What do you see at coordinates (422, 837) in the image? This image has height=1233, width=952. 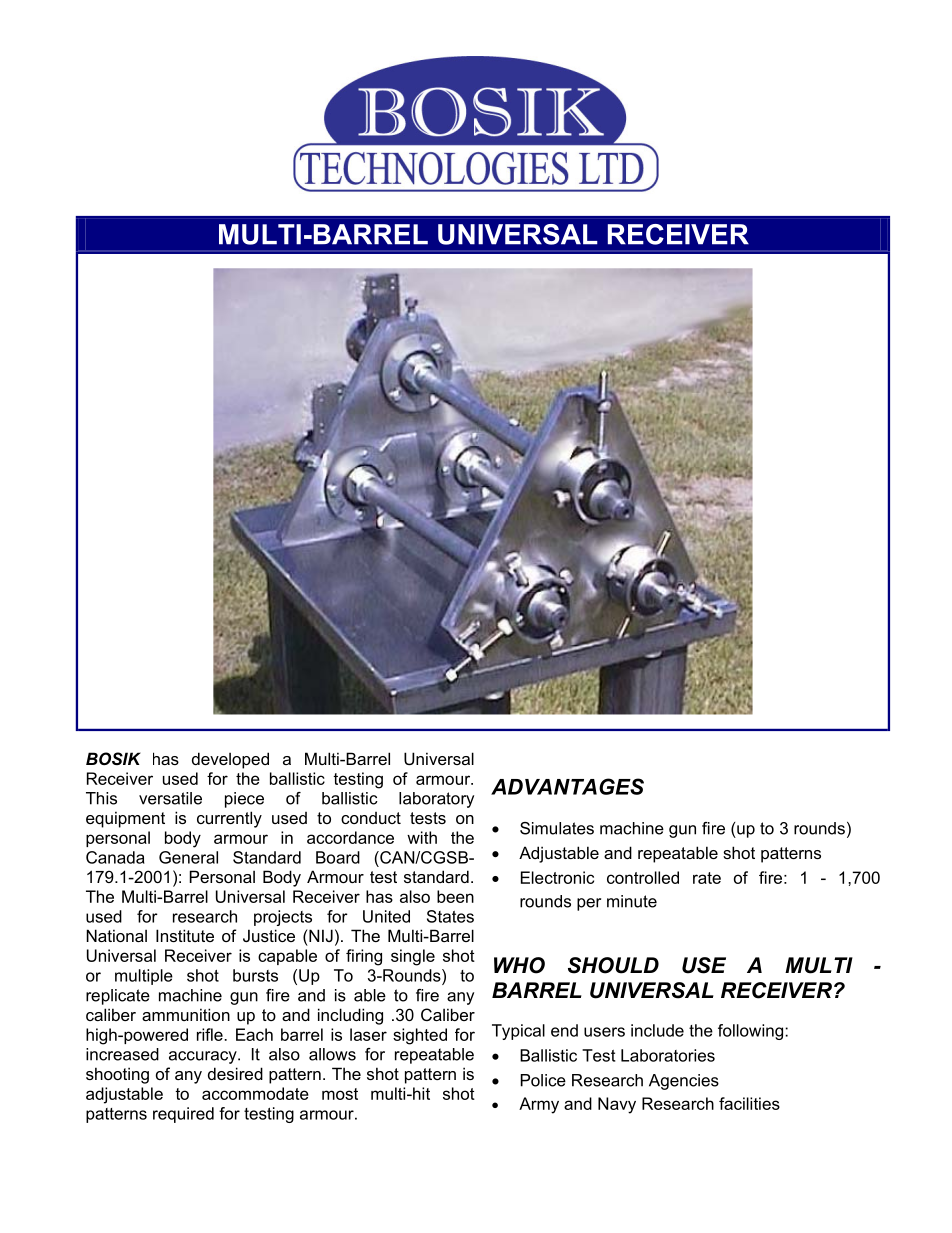 I see `with` at bounding box center [422, 837].
